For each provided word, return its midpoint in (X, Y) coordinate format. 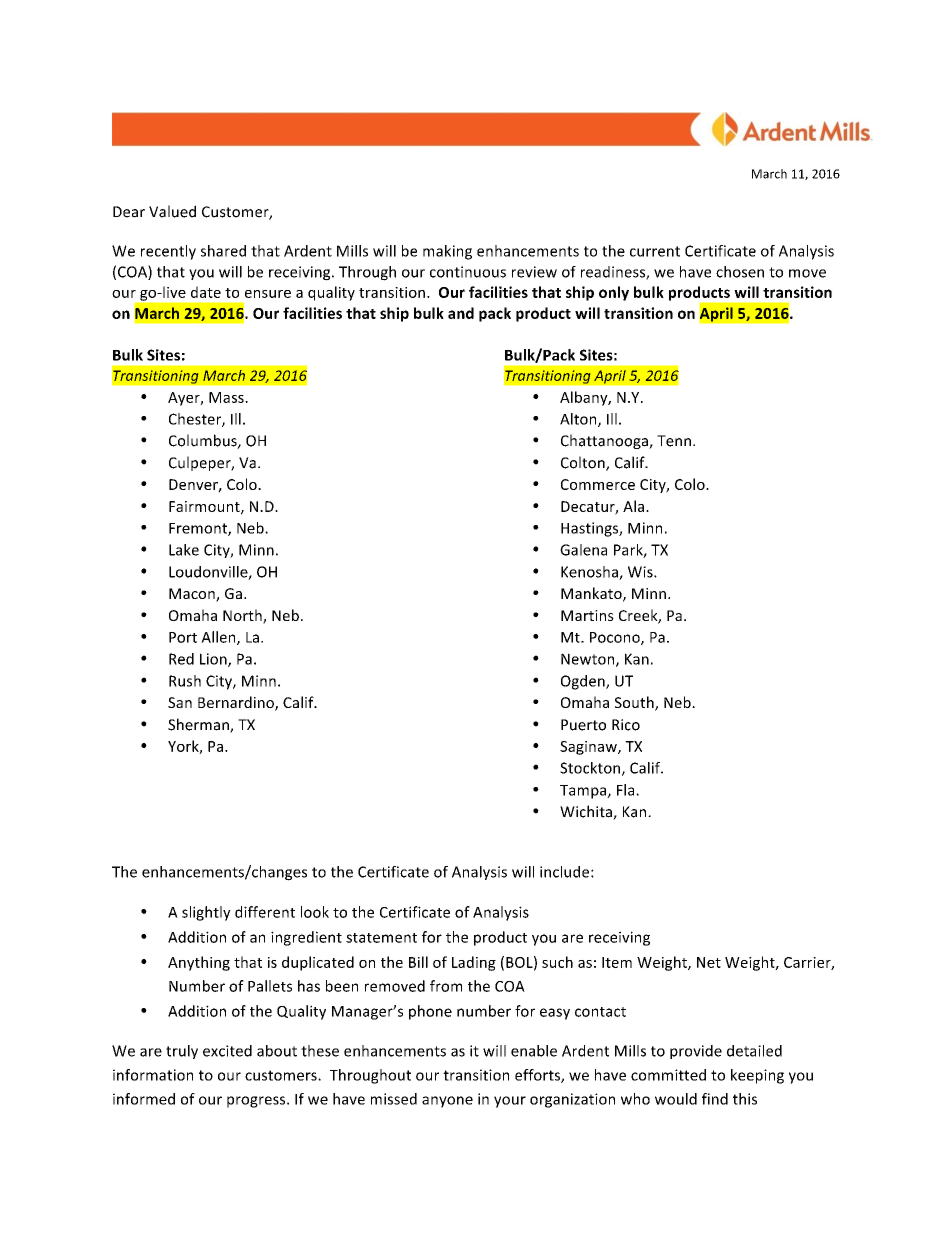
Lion (214, 660)
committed (668, 1075)
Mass (227, 397)
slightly (206, 913)
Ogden (584, 682)
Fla (627, 790)
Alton (579, 420)
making (447, 252)
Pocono (616, 638)
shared (223, 251)
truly (182, 1052)
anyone (447, 1102)
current (655, 251)
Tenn (674, 441)
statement (381, 938)
